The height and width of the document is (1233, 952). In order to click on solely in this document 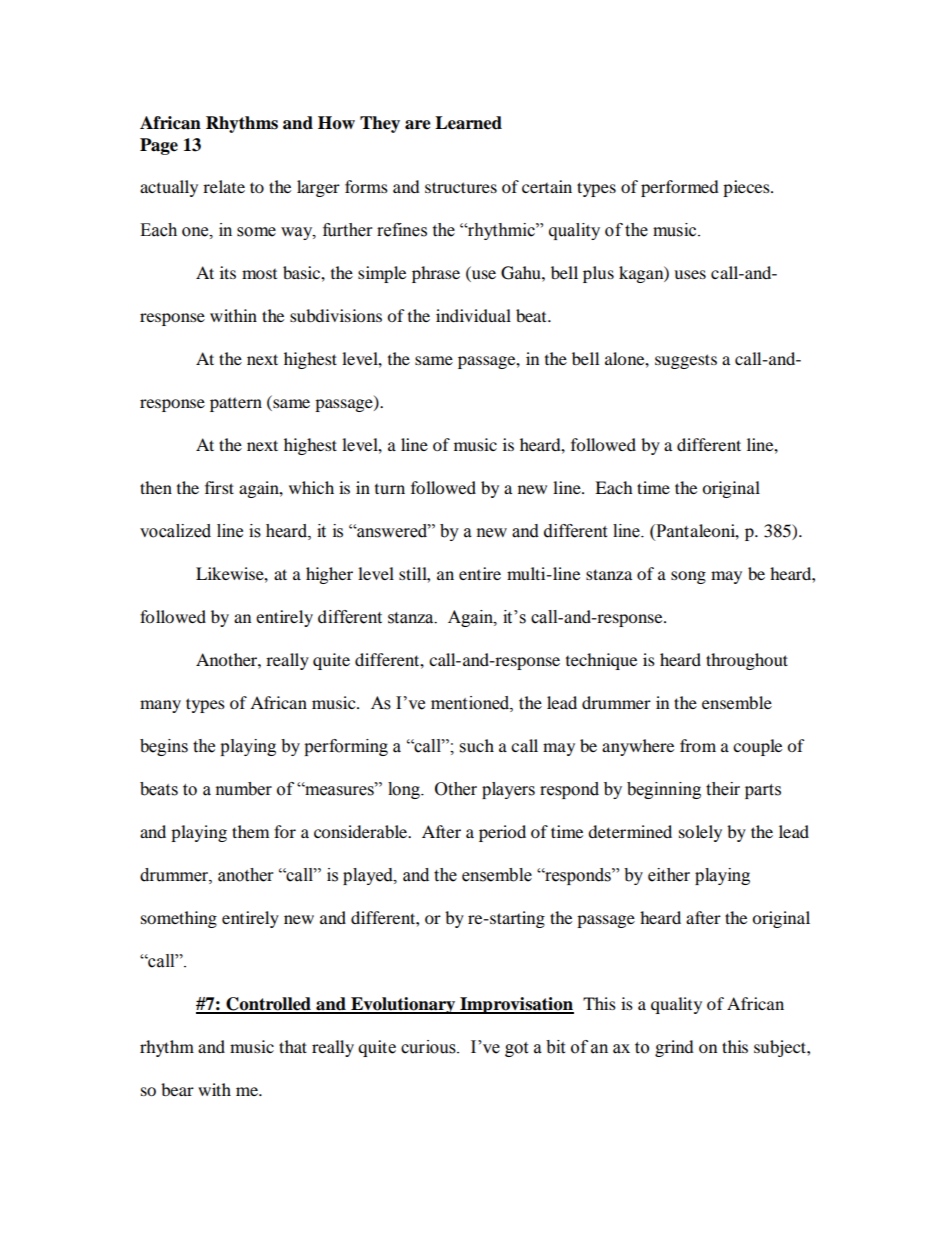, I will do `click(700, 833)`.
